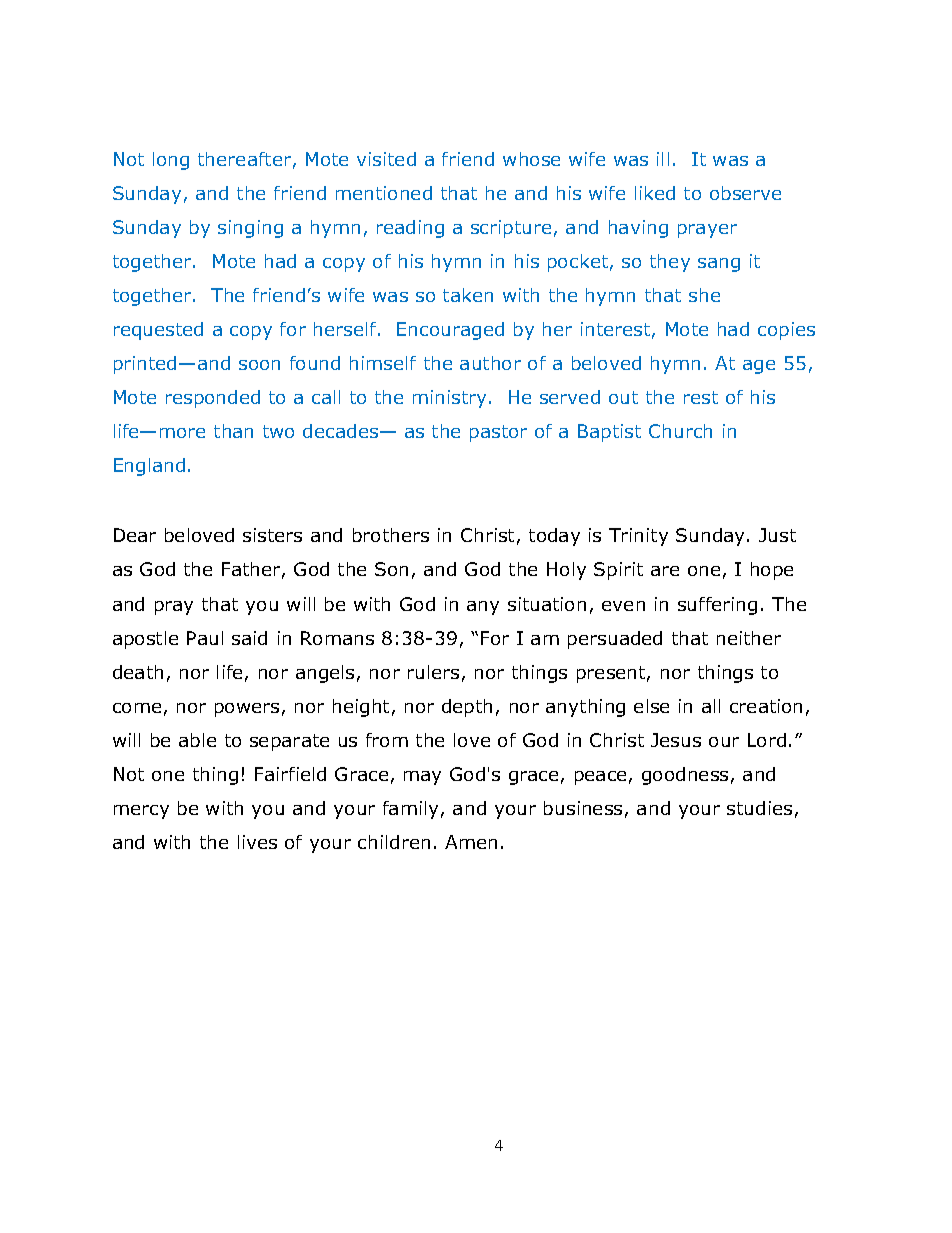 The height and width of the screenshot is (1233, 952). I want to click on Paul, so click(205, 638).
